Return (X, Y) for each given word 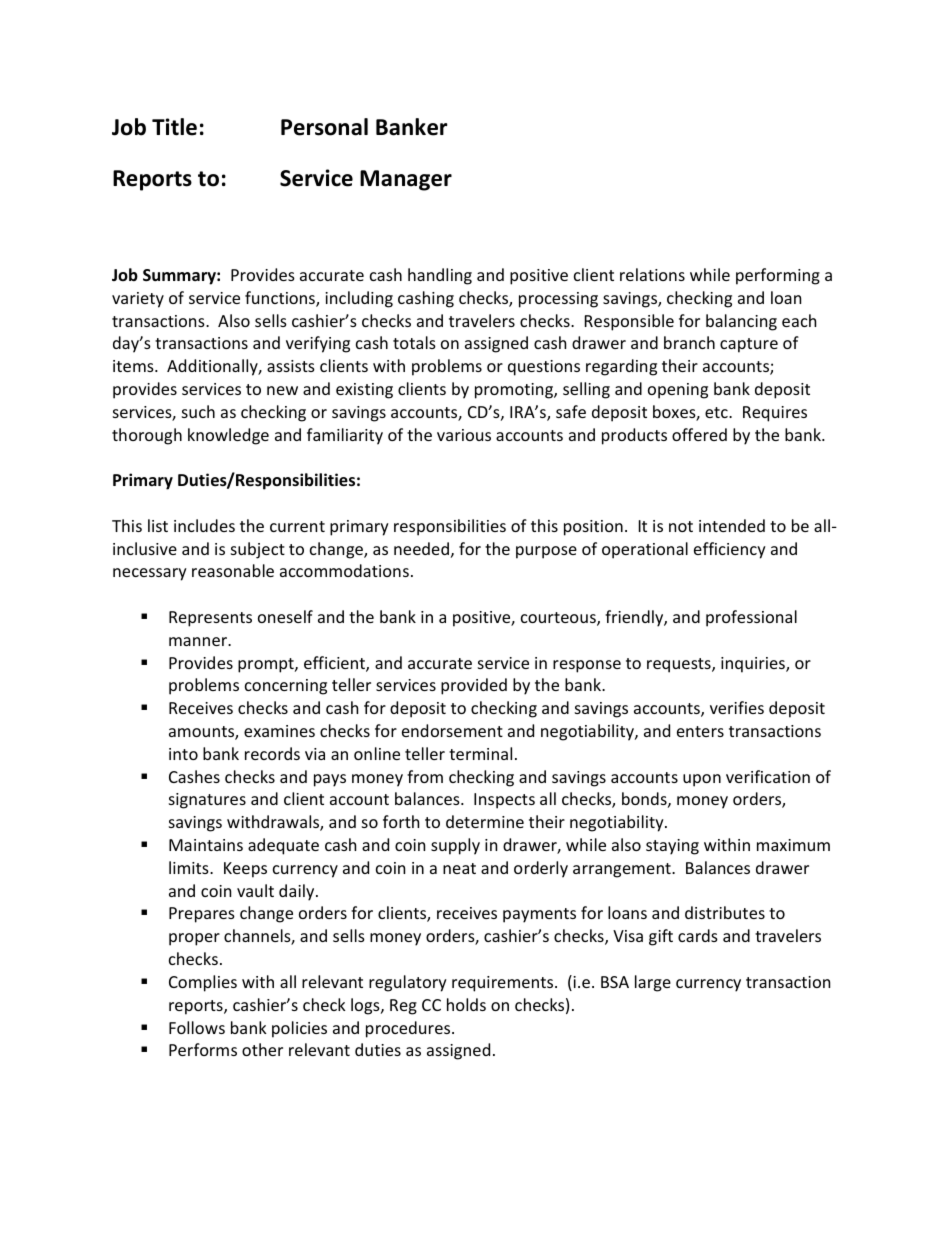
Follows (197, 1027)
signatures (207, 801)
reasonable (233, 570)
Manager (406, 180)
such (198, 411)
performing (778, 276)
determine (485, 821)
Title (174, 127)
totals (414, 342)
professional (751, 618)
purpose (546, 552)
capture (749, 345)
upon (702, 780)
